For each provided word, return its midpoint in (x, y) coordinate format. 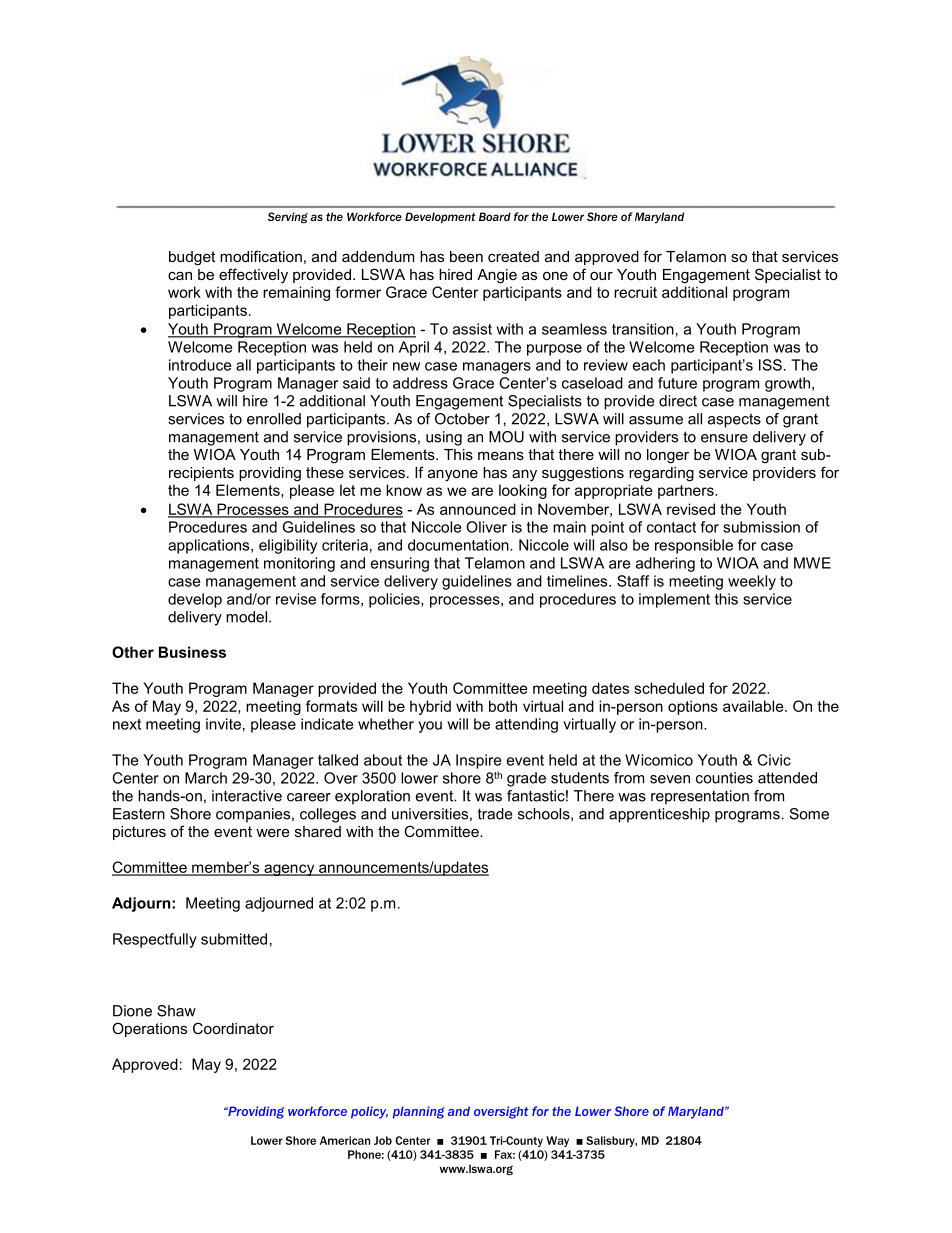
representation (700, 797)
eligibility (288, 546)
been (466, 256)
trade (495, 814)
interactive (247, 796)
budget (192, 258)
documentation (459, 545)
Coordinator (233, 1028)
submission (761, 527)
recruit (635, 292)
